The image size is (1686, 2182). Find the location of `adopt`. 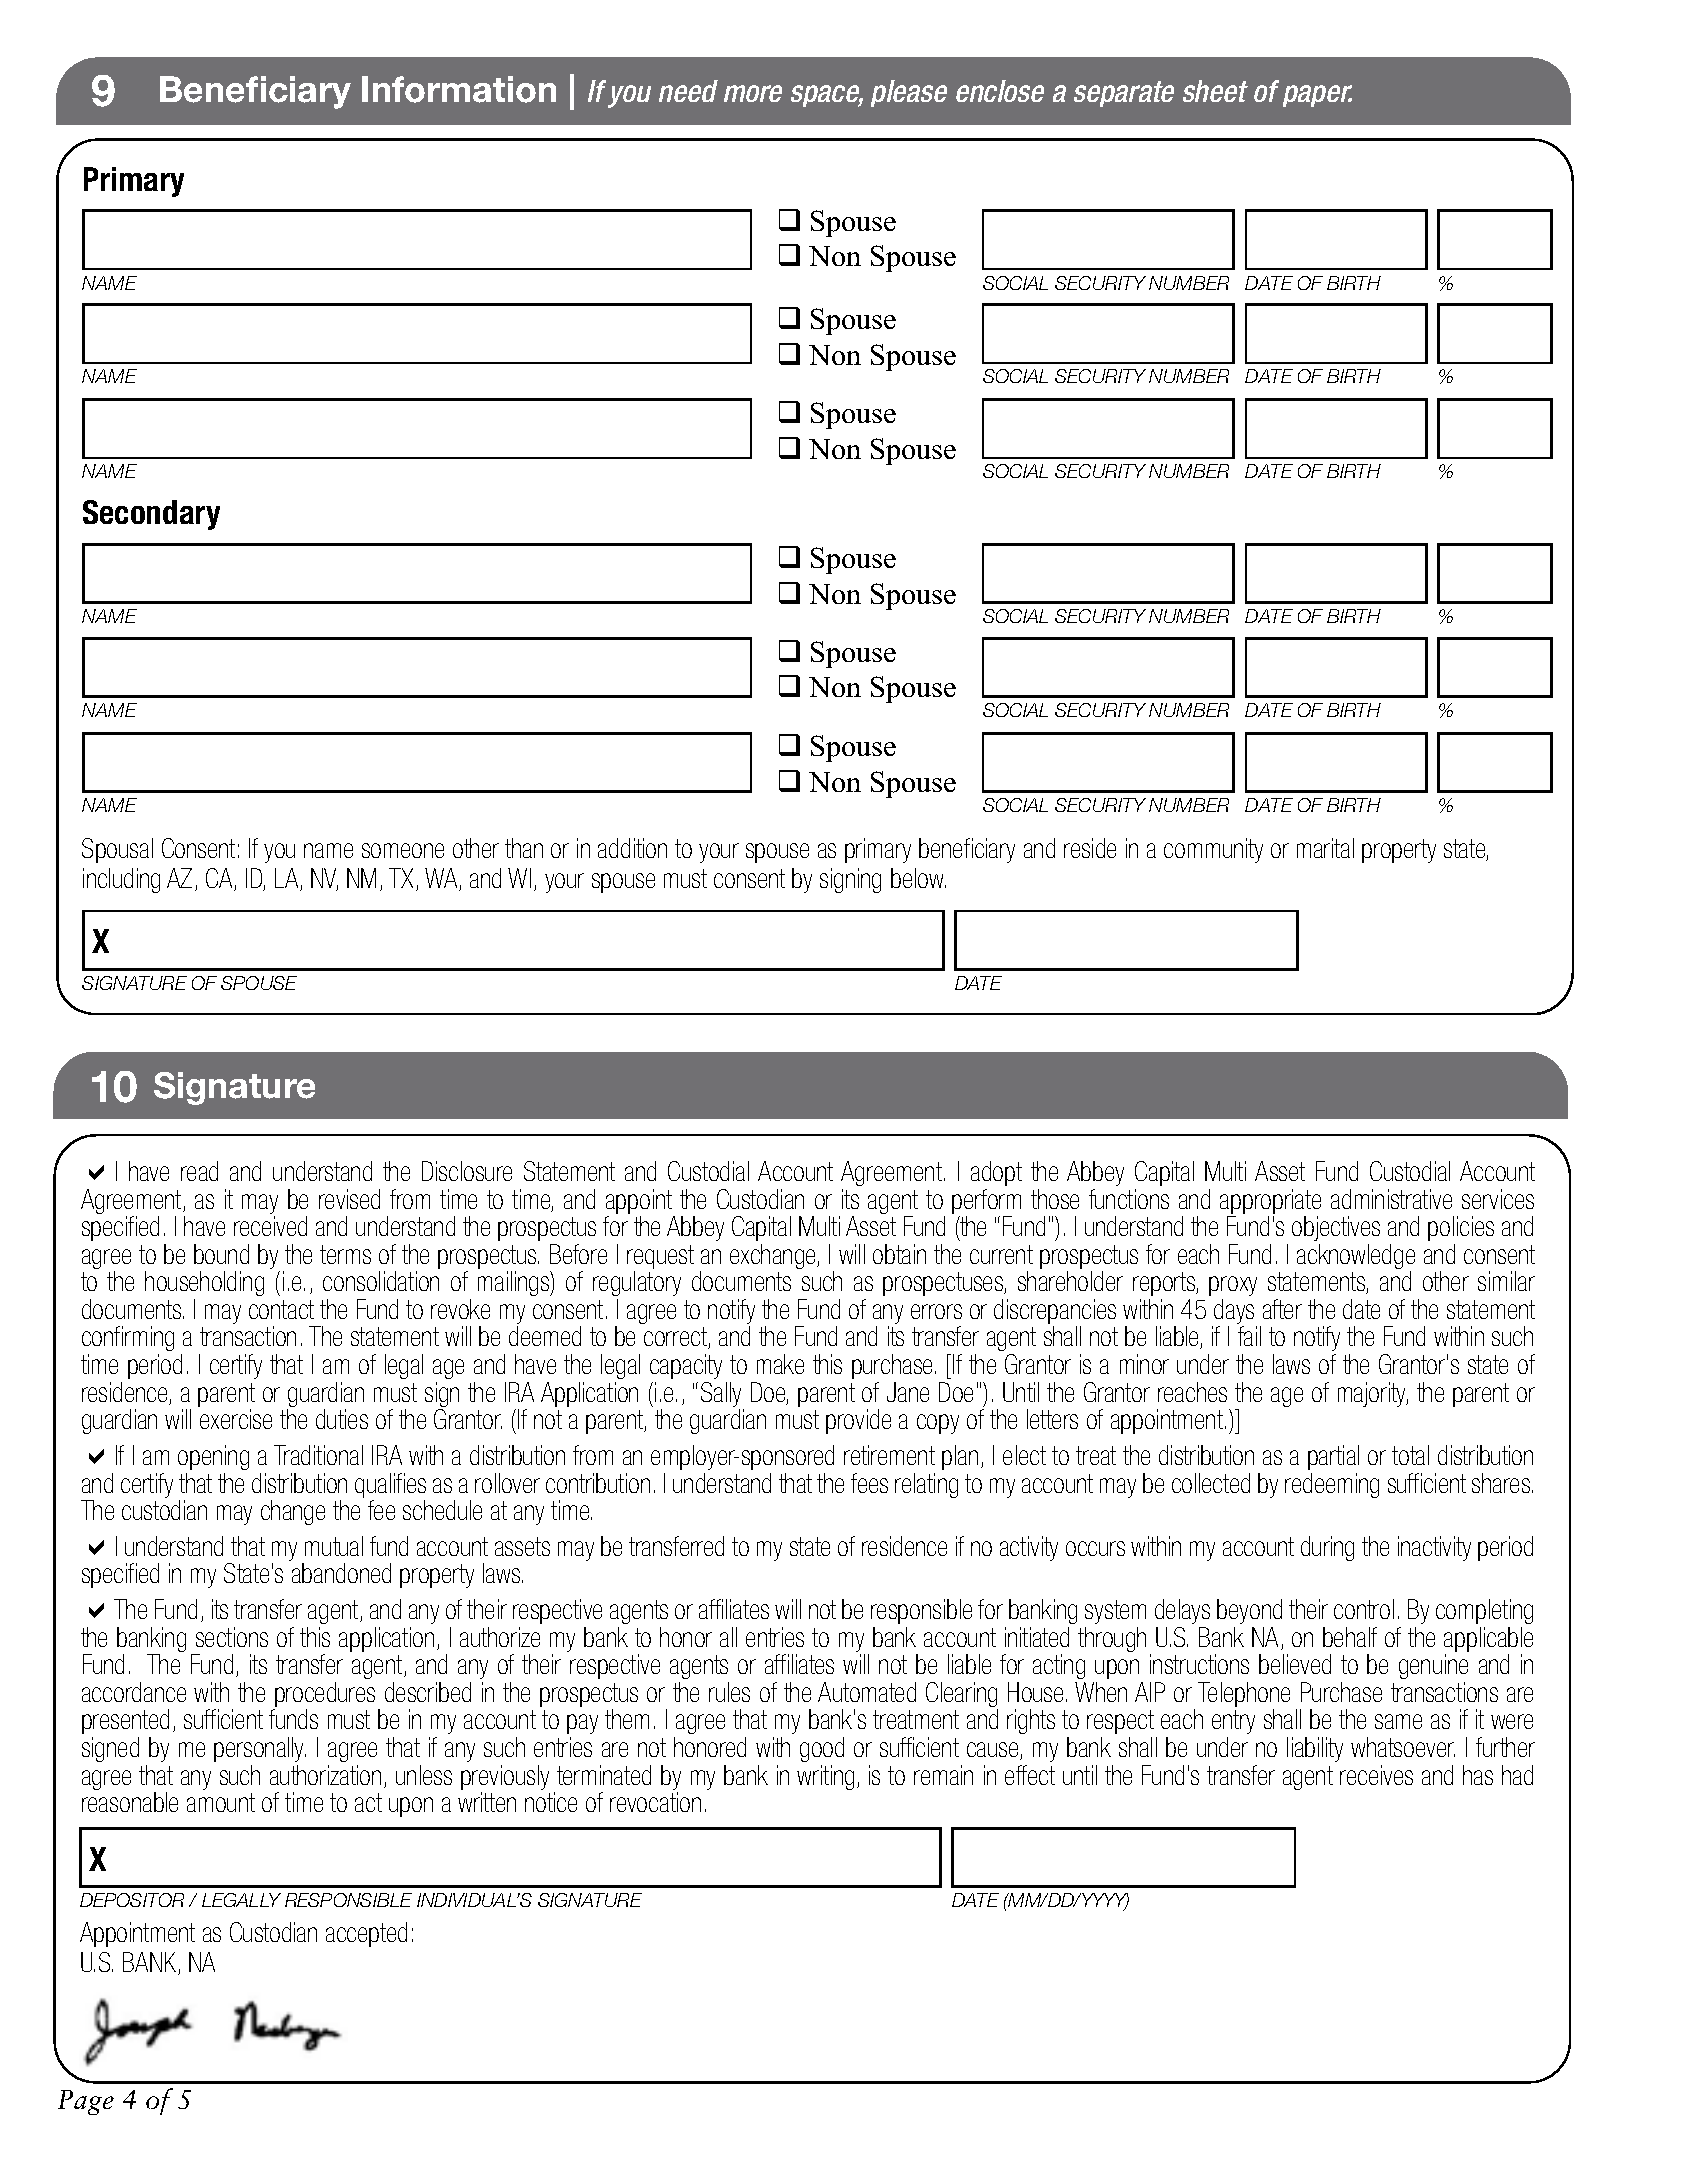

adopt is located at coordinates (996, 1173).
